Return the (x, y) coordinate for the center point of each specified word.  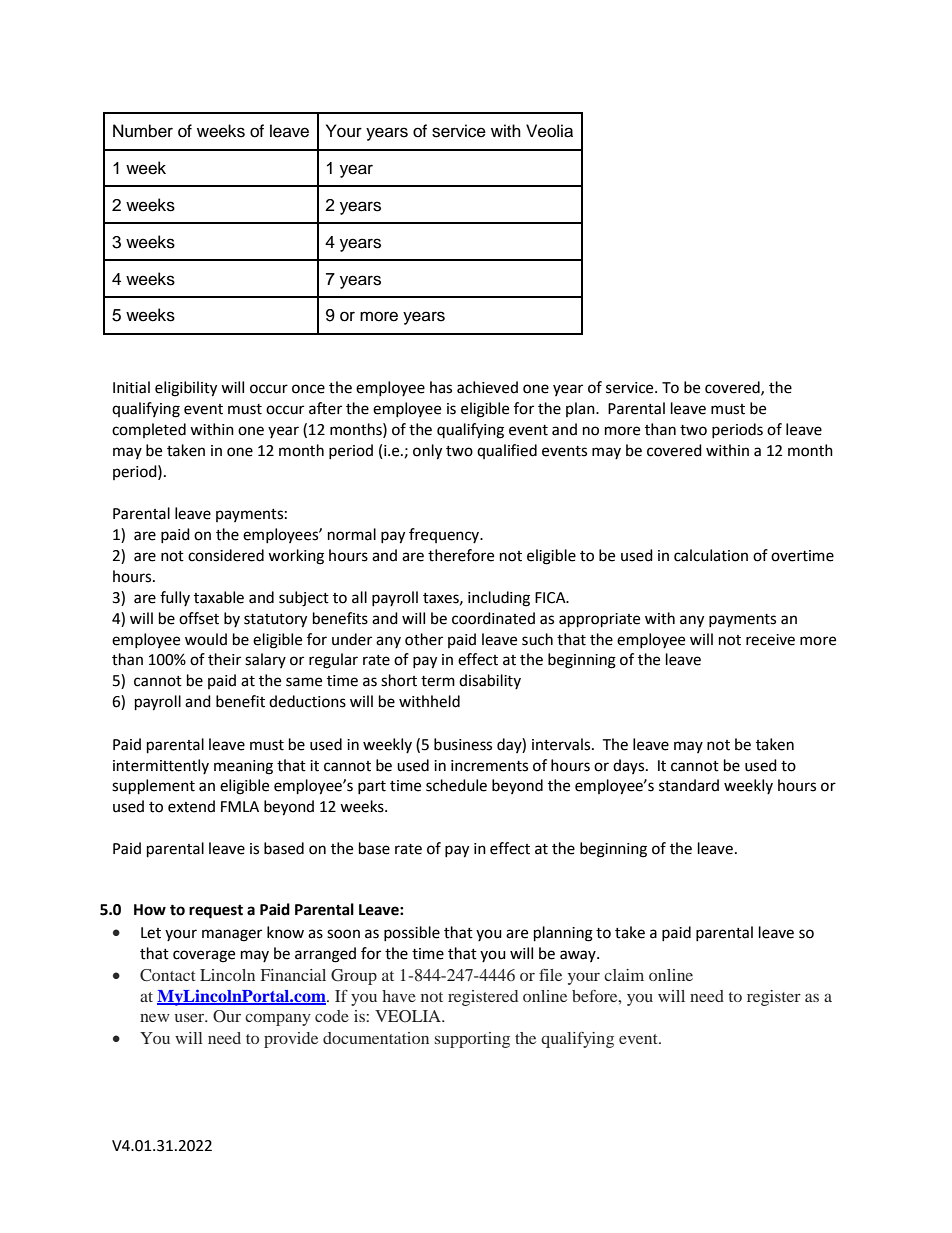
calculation (711, 555)
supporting (472, 1040)
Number (143, 131)
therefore (461, 555)
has (441, 387)
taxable (219, 597)
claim (624, 975)
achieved (487, 387)
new (155, 1018)
